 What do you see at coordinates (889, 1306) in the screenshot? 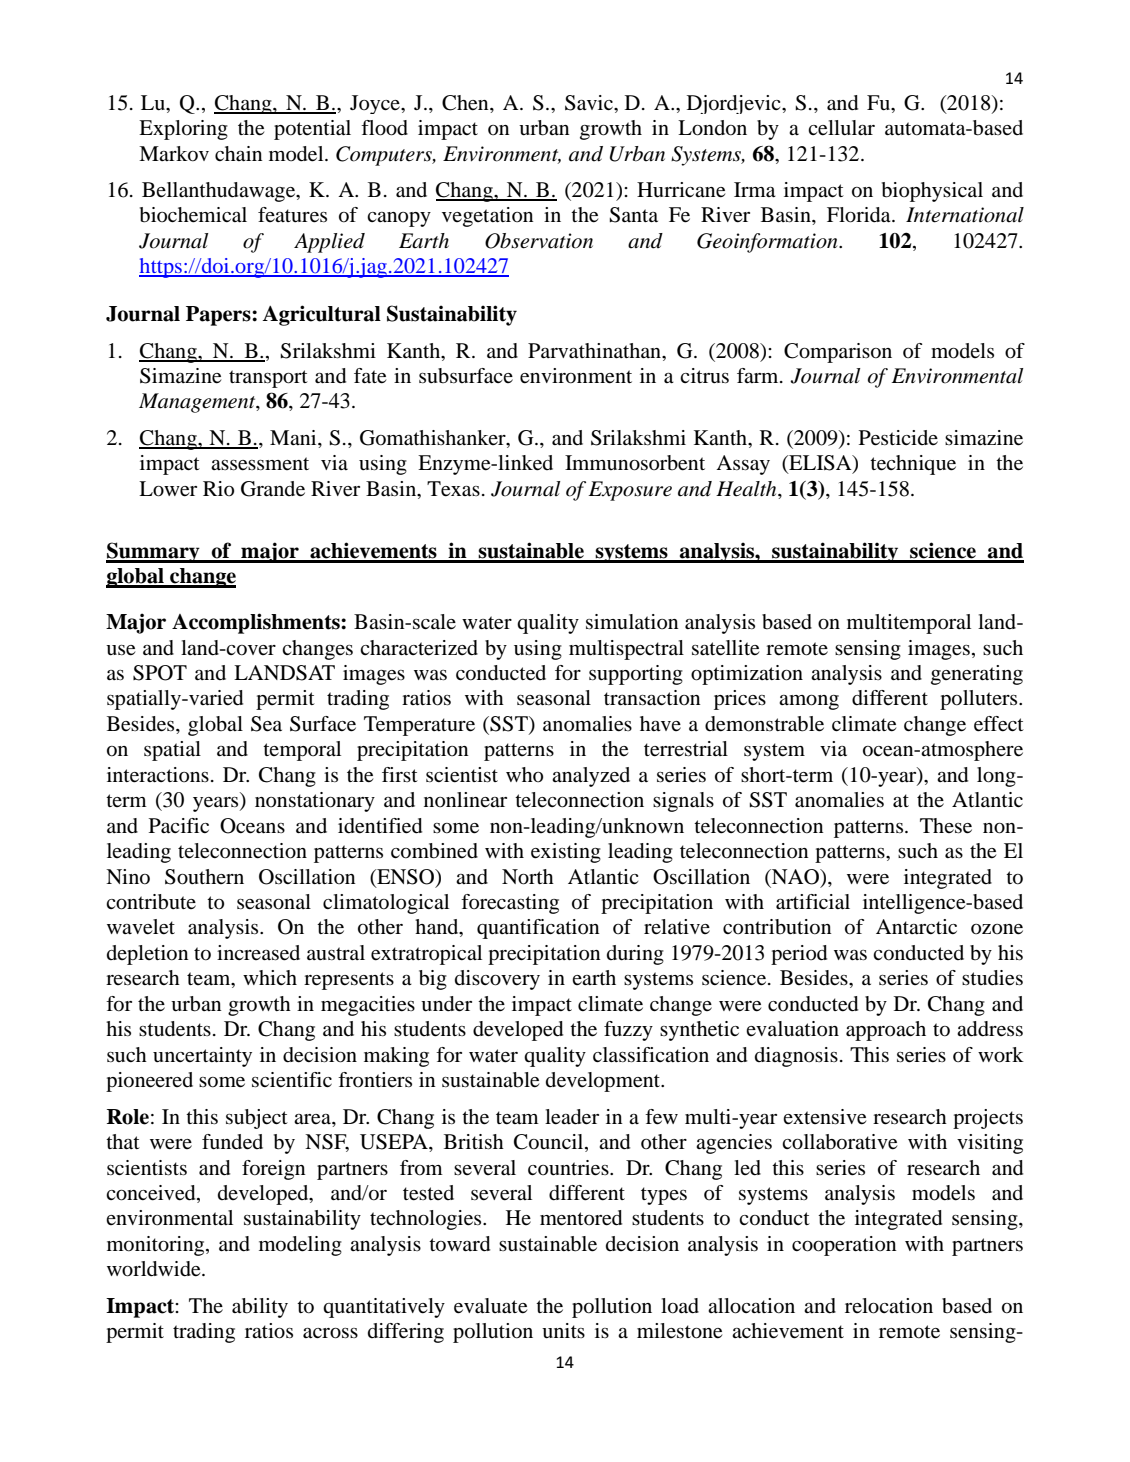
I see `relocation` at bounding box center [889, 1306].
